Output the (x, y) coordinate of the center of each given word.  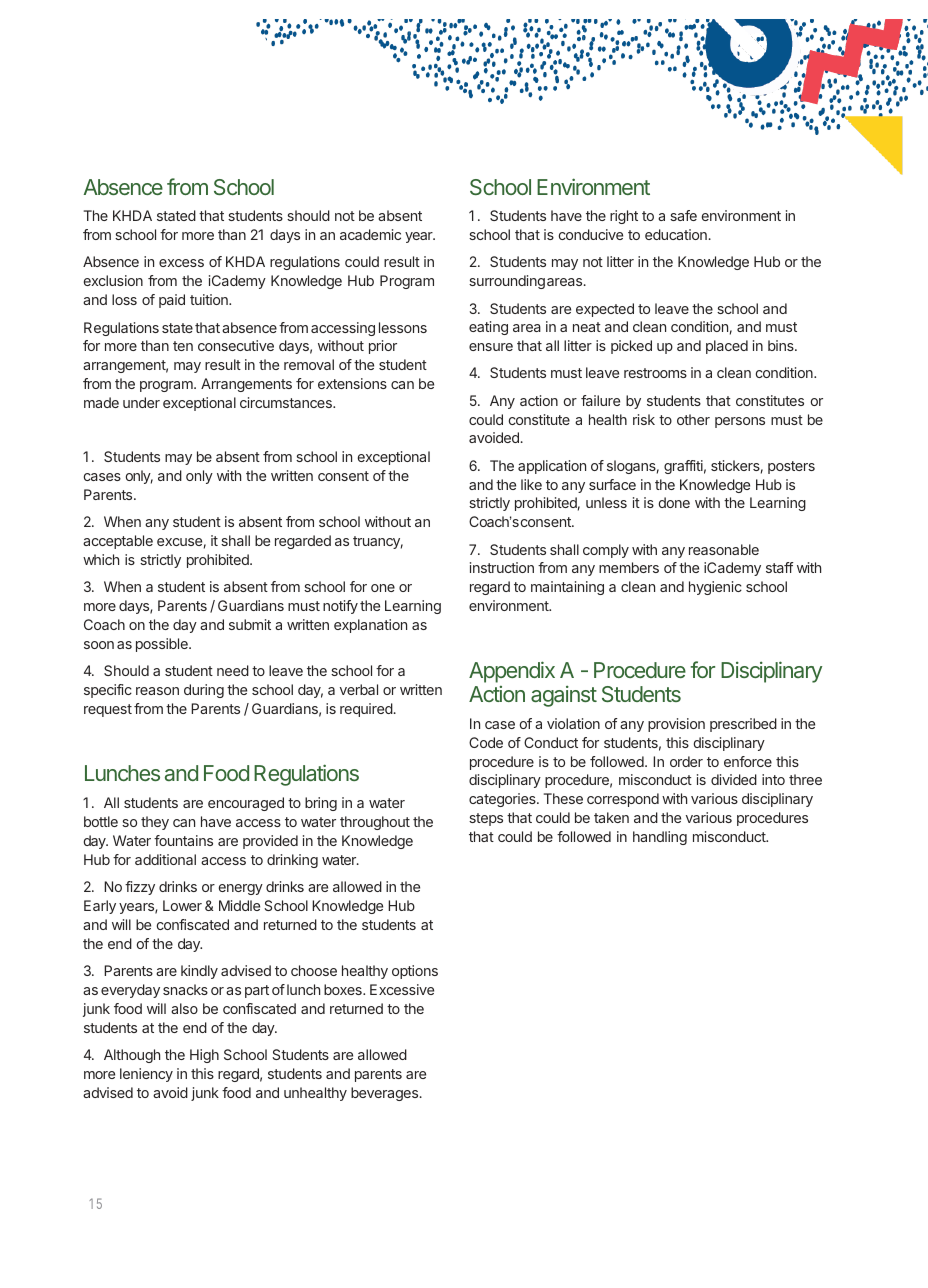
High (204, 1056)
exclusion (113, 280)
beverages (384, 1094)
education (676, 234)
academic (370, 234)
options (415, 972)
